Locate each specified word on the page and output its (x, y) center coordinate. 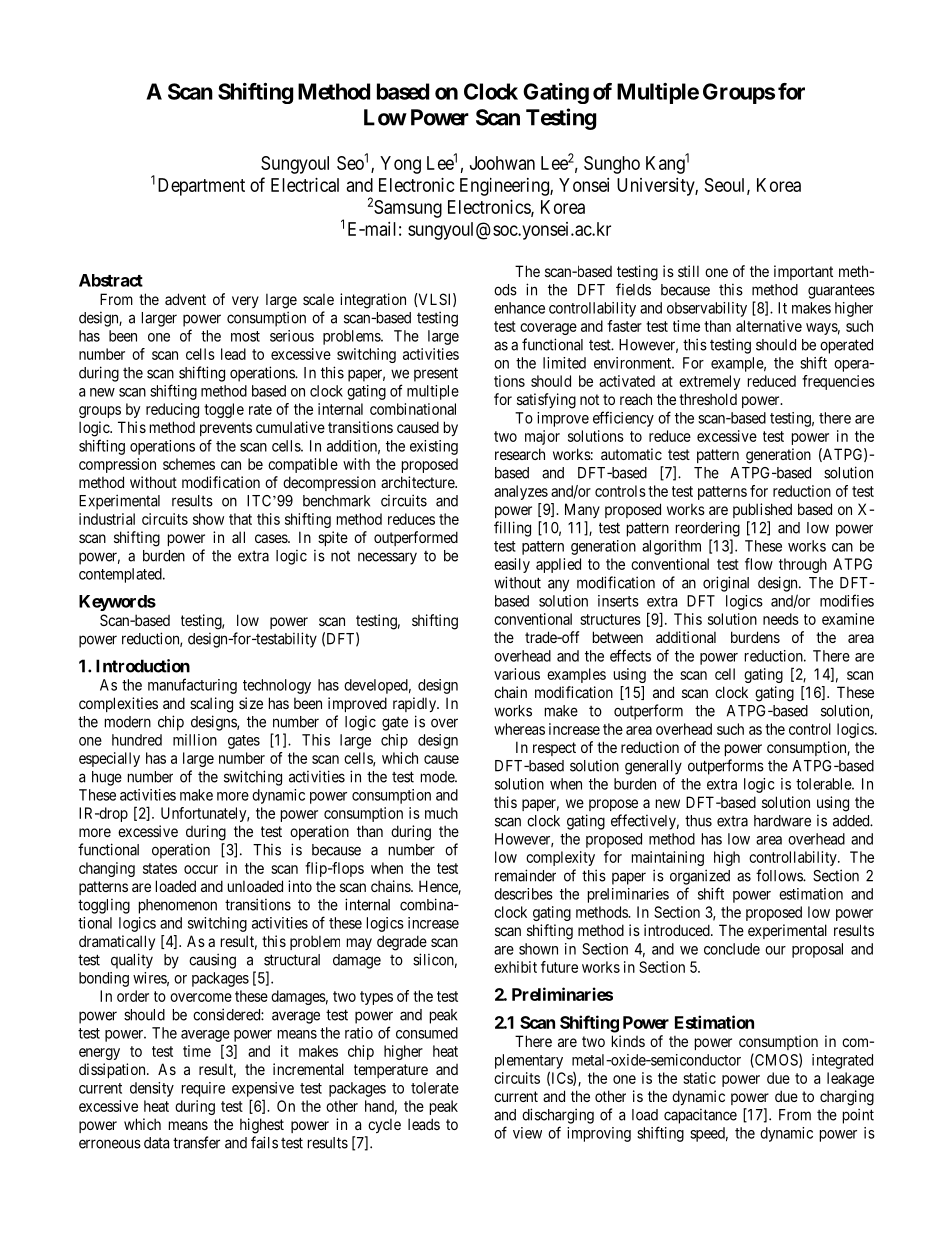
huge (107, 778)
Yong (400, 165)
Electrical (305, 185)
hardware (782, 821)
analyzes (521, 492)
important (803, 272)
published (762, 510)
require (203, 1089)
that (240, 519)
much (441, 813)
